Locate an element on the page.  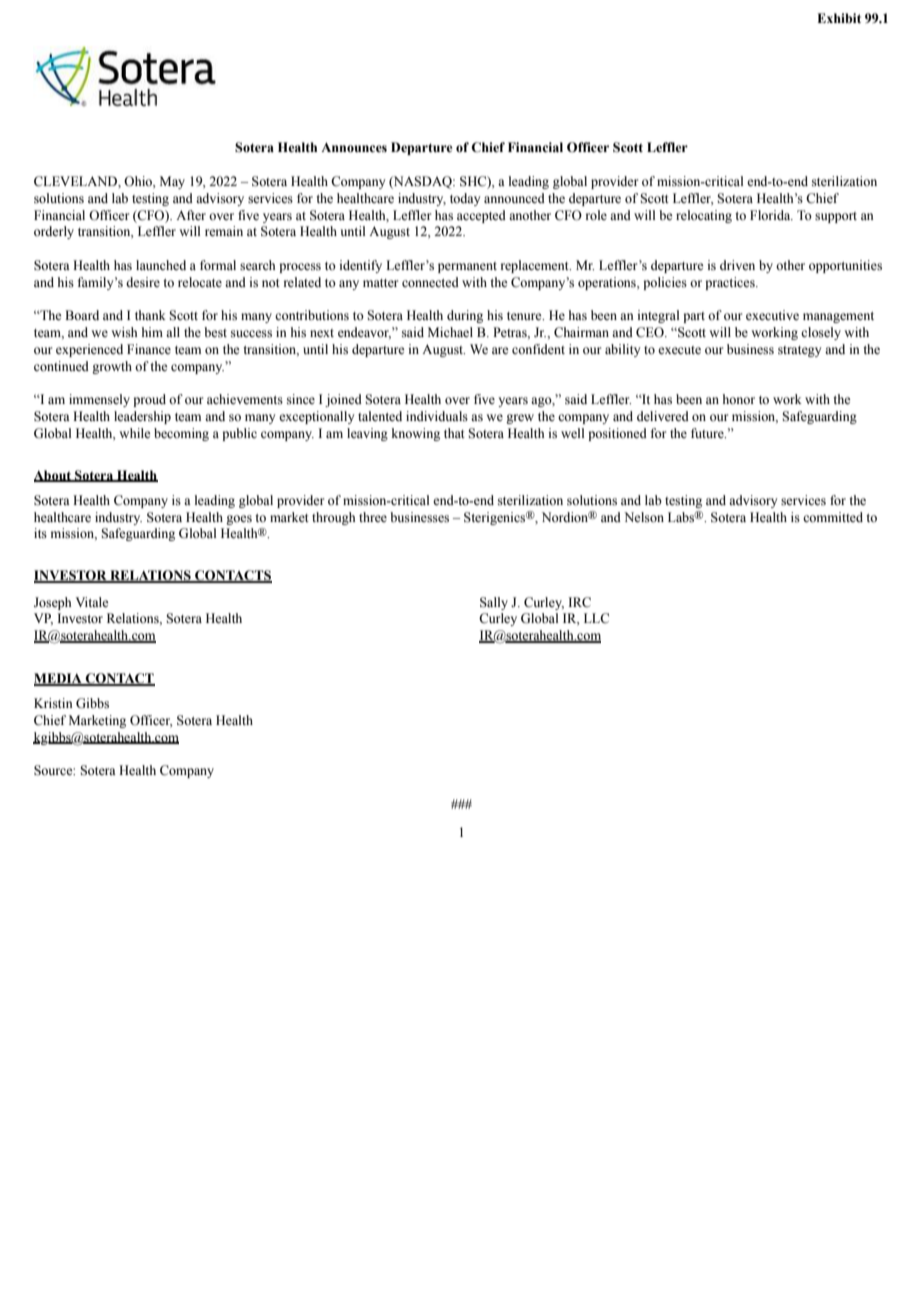
its is located at coordinates (40, 533).
